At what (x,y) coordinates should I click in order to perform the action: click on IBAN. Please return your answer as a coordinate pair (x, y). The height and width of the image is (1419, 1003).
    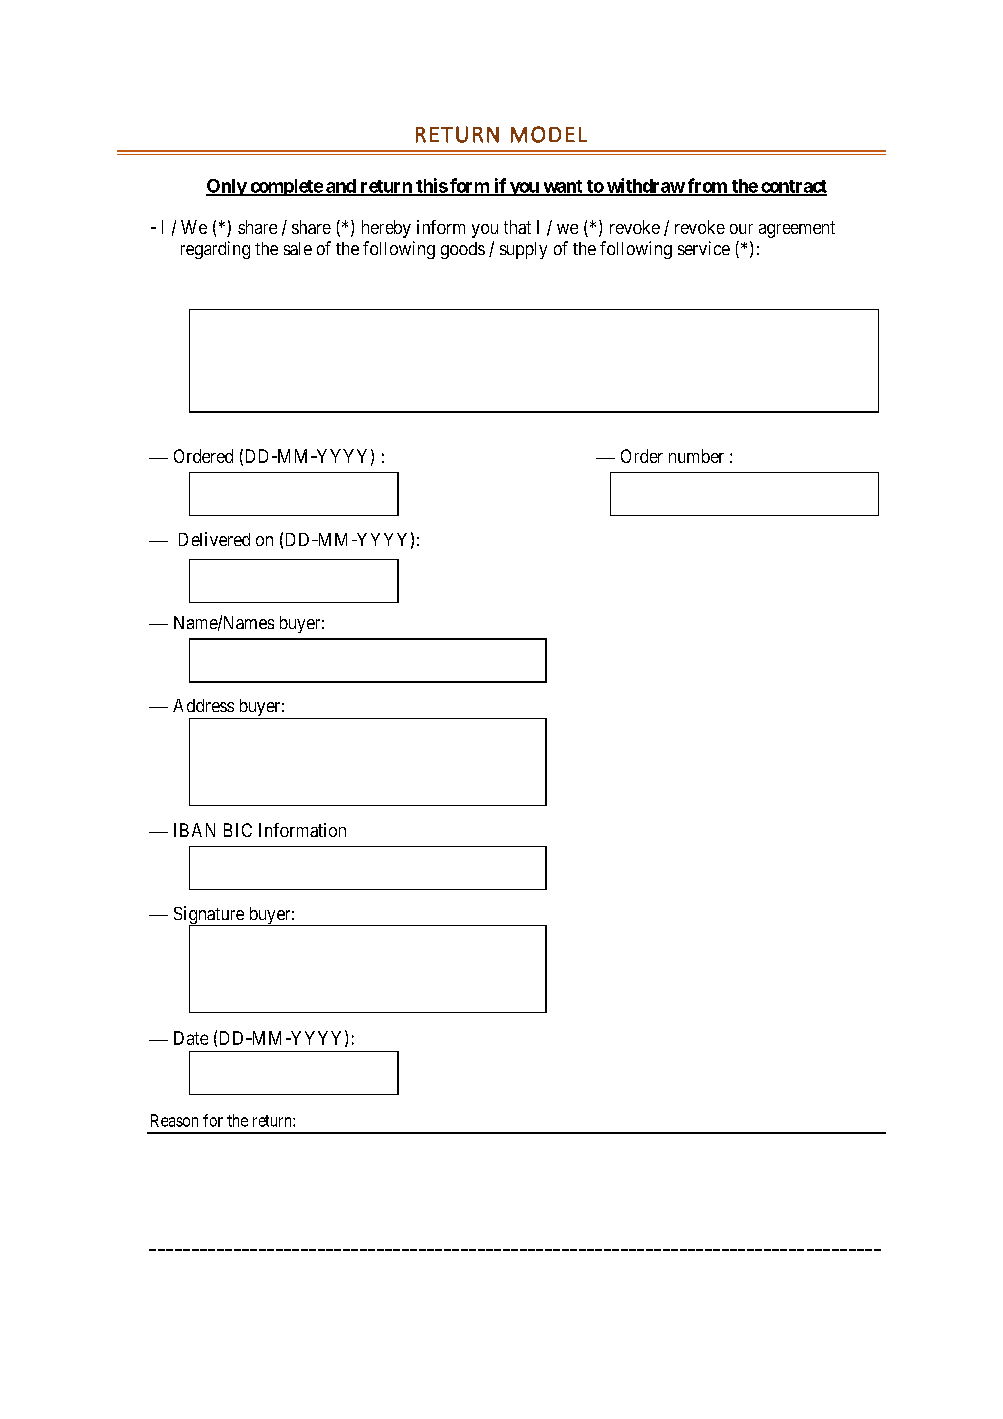
    Looking at the image, I should click on (194, 830).
